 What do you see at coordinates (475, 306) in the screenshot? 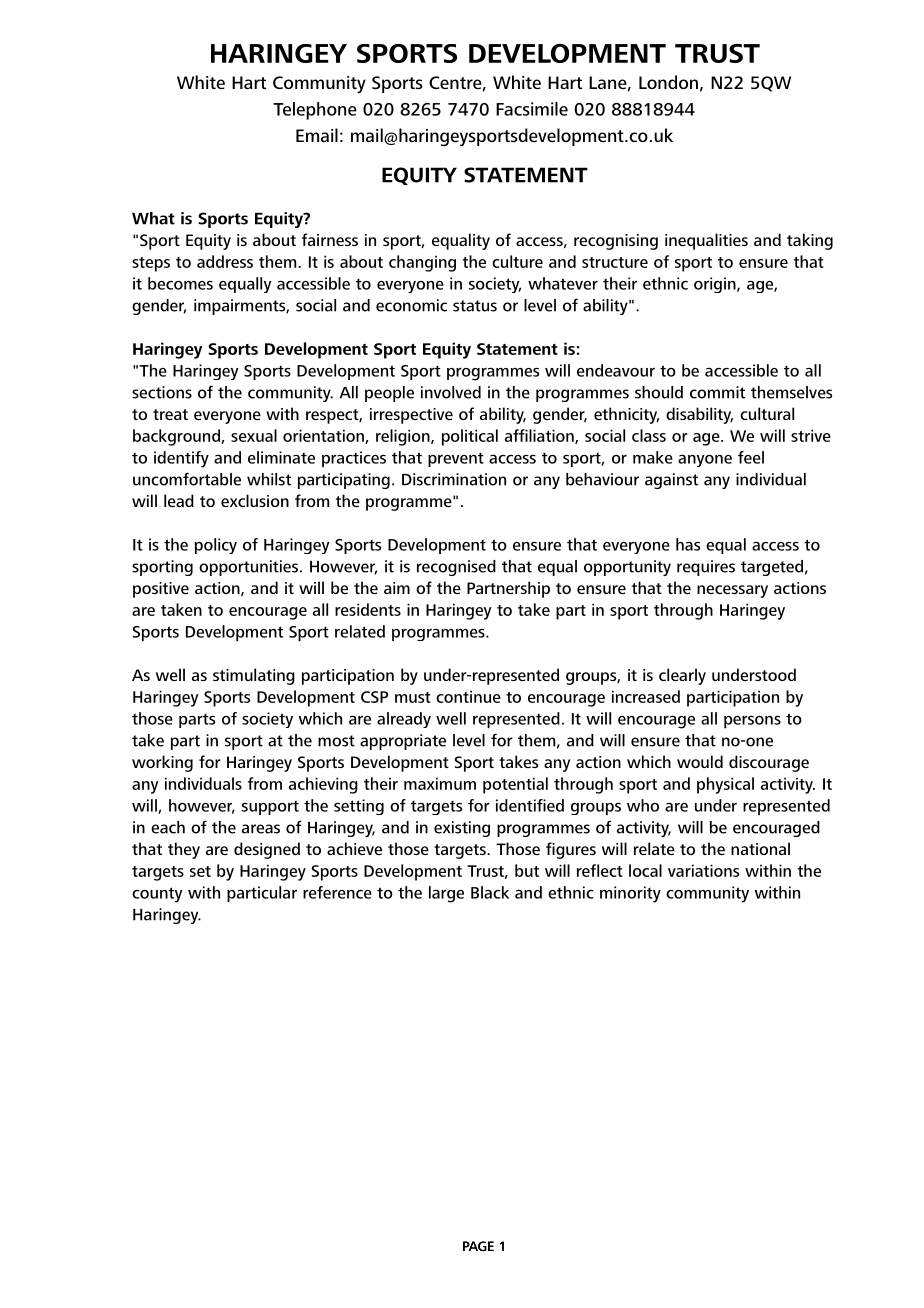
I see `status` at bounding box center [475, 306].
